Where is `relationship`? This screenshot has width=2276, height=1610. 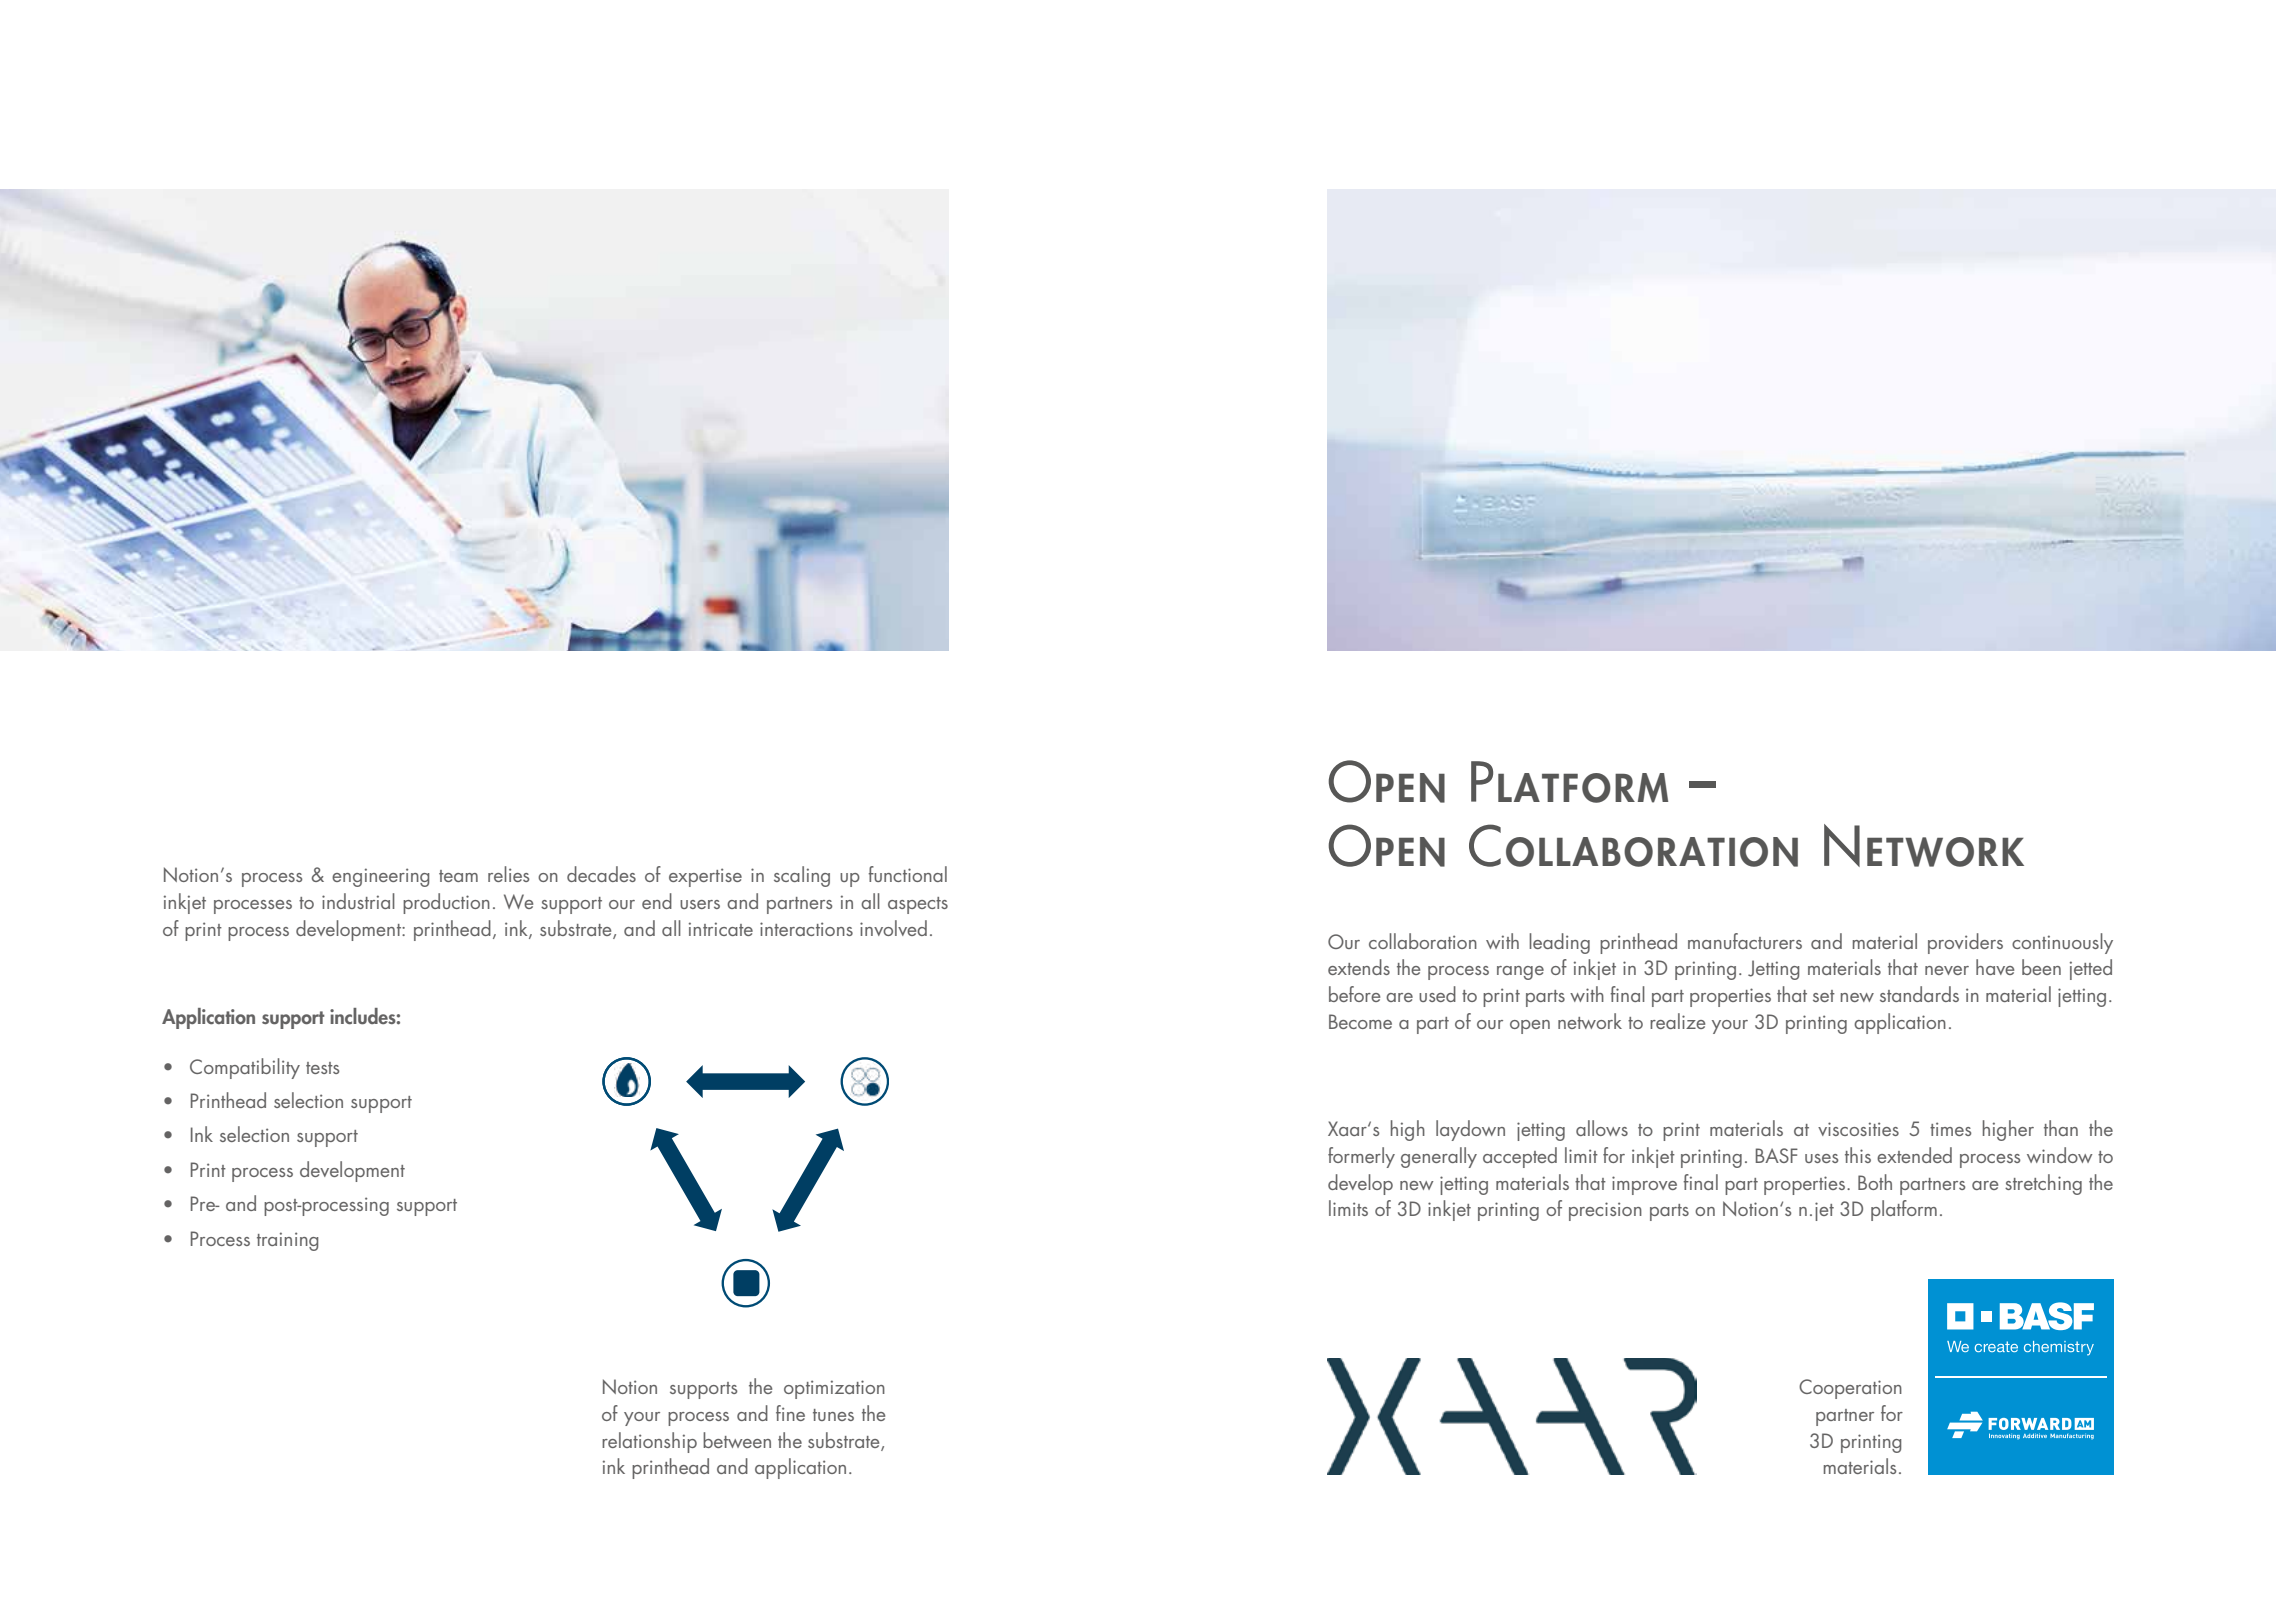 relationship is located at coordinates (649, 1442).
